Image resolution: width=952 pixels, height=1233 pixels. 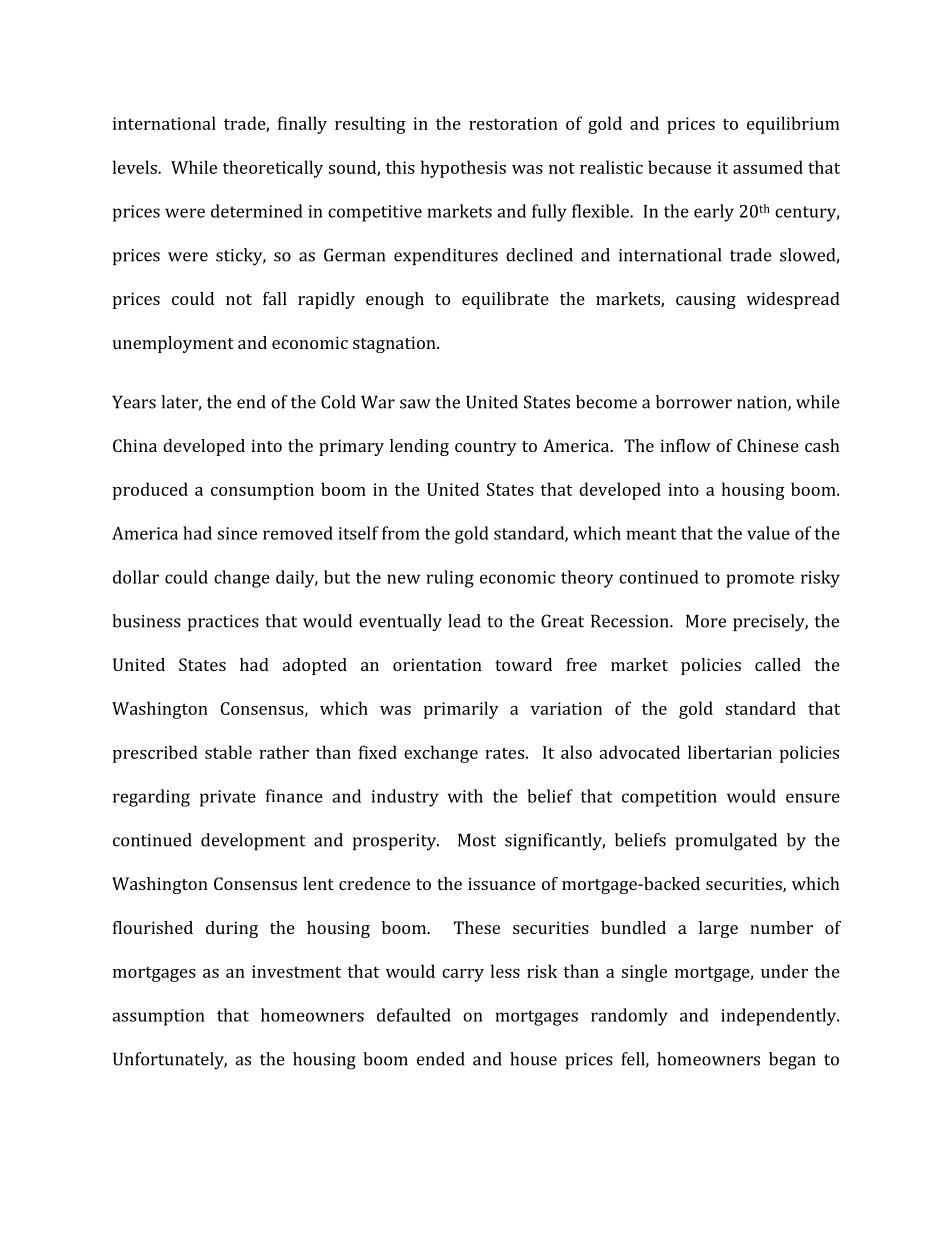 I want to click on primarily, so click(x=461, y=710).
